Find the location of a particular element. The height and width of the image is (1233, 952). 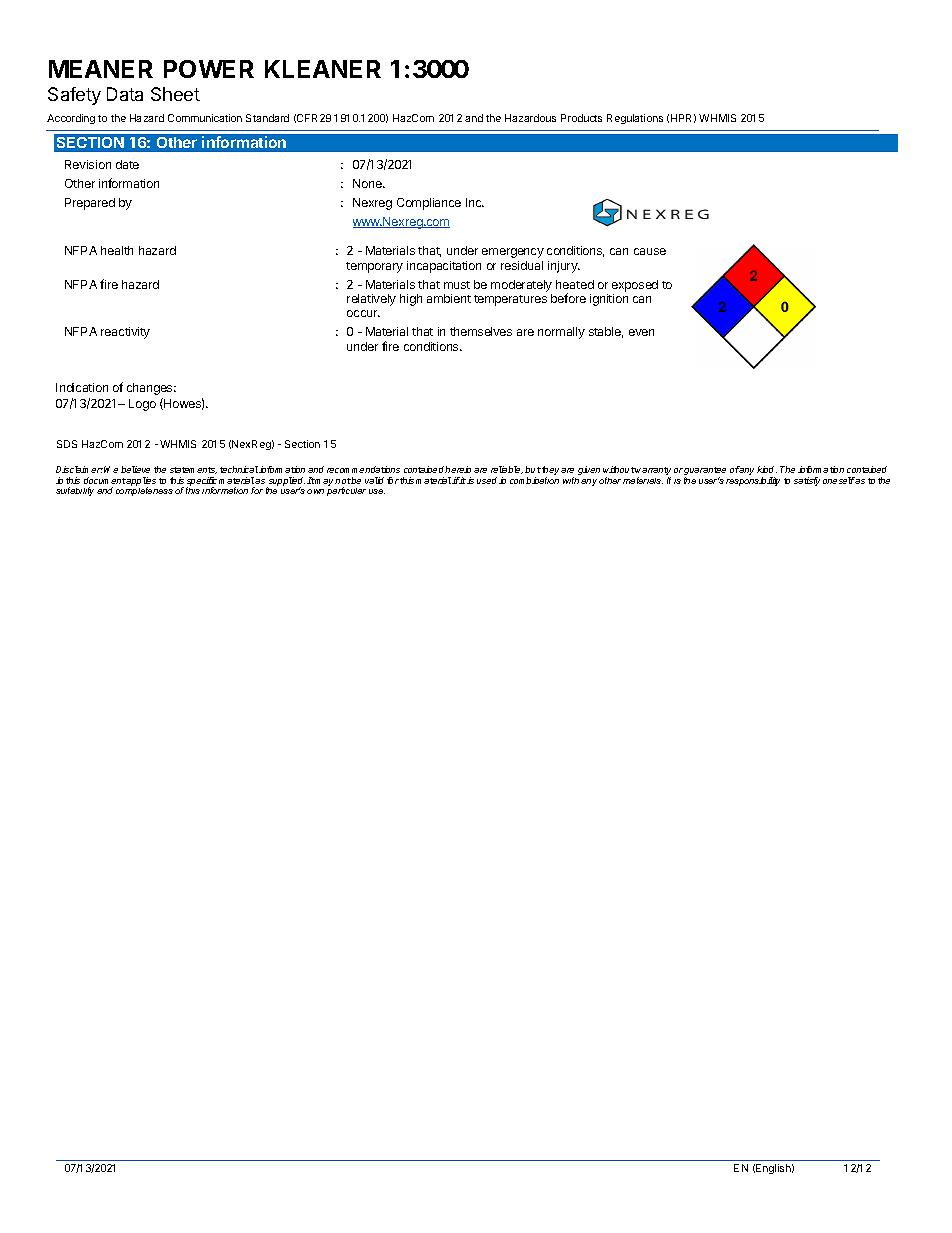

date is located at coordinates (127, 164).
